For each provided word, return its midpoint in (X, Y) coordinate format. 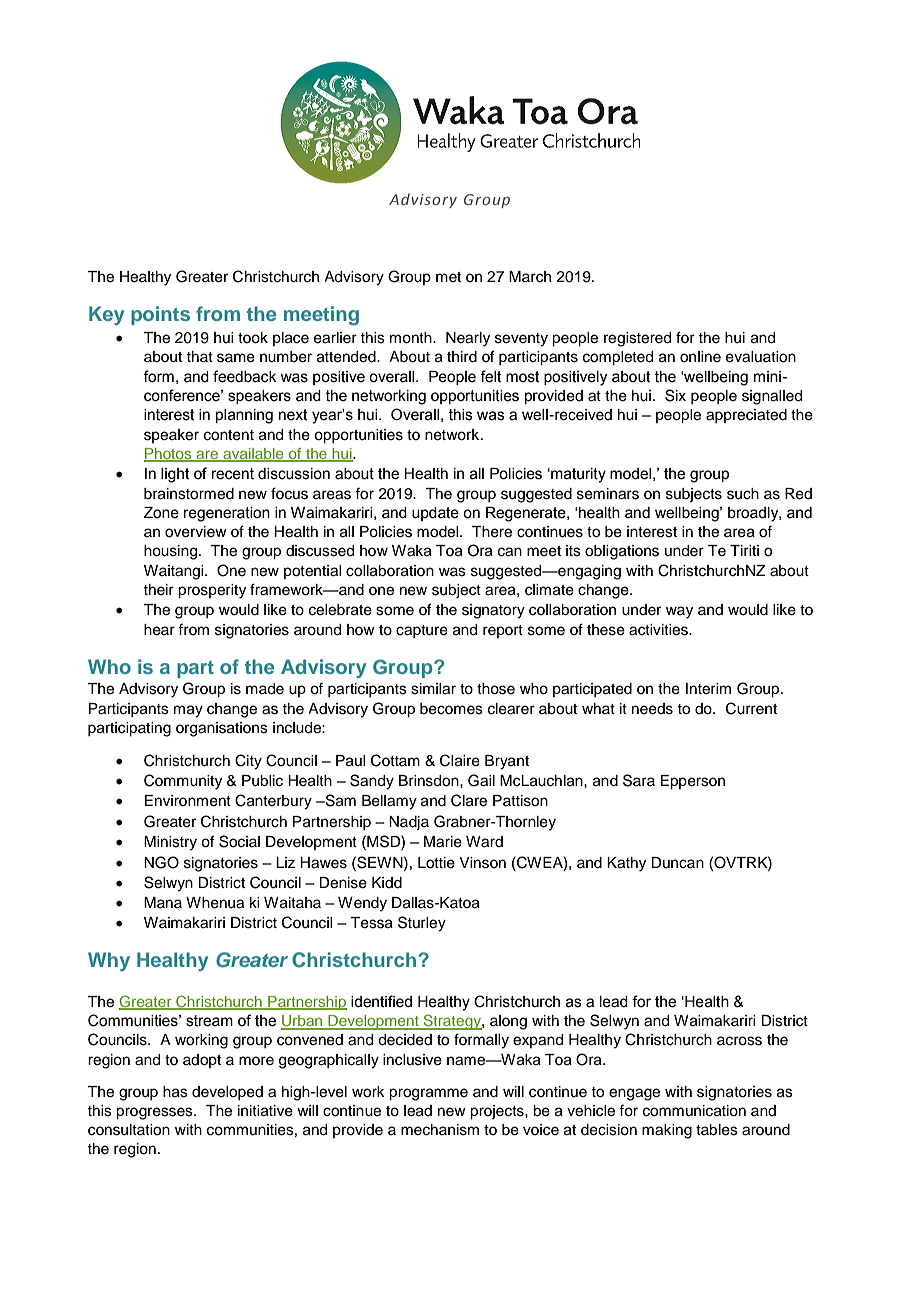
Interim (708, 689)
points (160, 315)
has (175, 1092)
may (188, 711)
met (448, 277)
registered (637, 339)
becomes (451, 709)
